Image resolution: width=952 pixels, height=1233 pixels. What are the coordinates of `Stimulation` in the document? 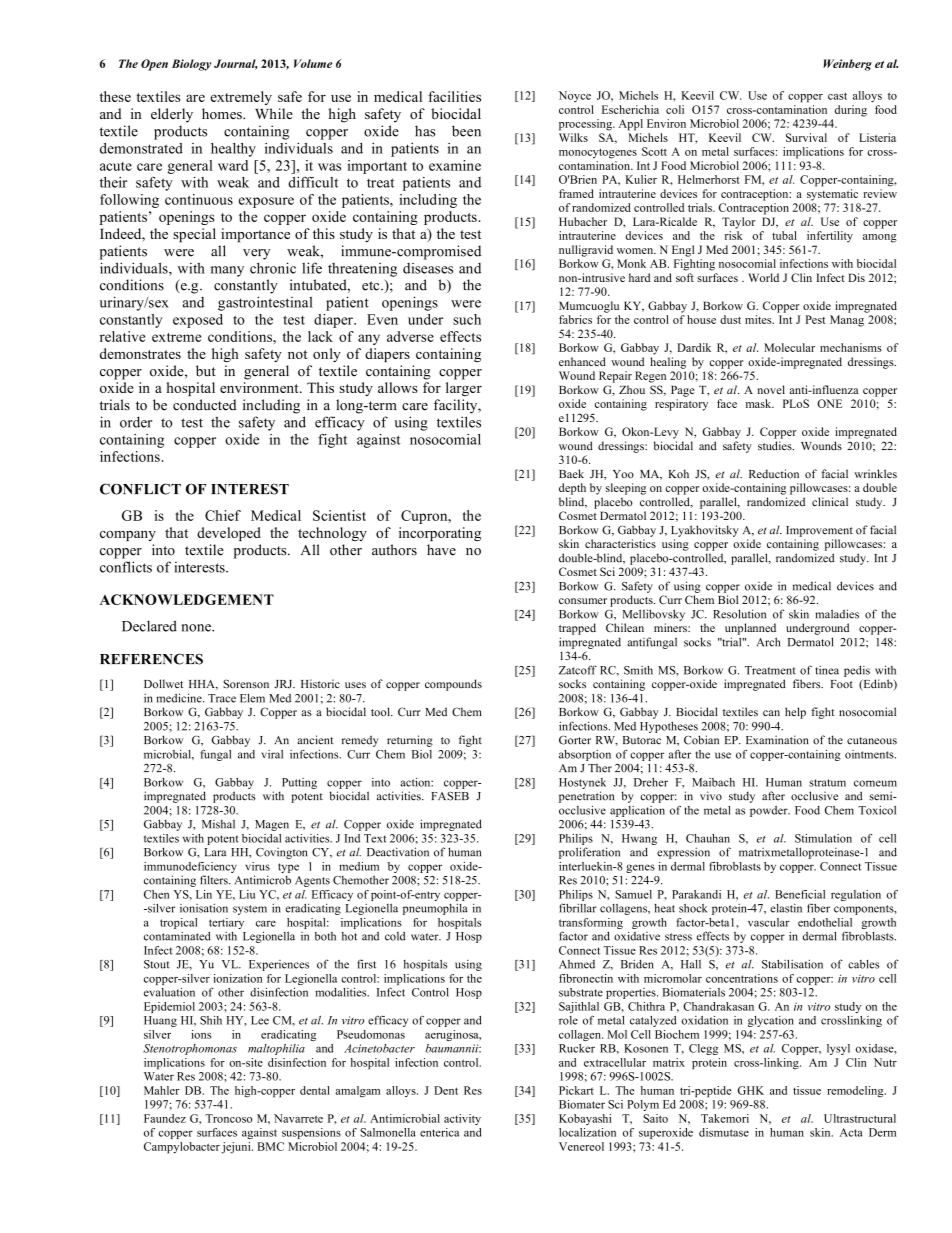 It's located at (823, 838).
